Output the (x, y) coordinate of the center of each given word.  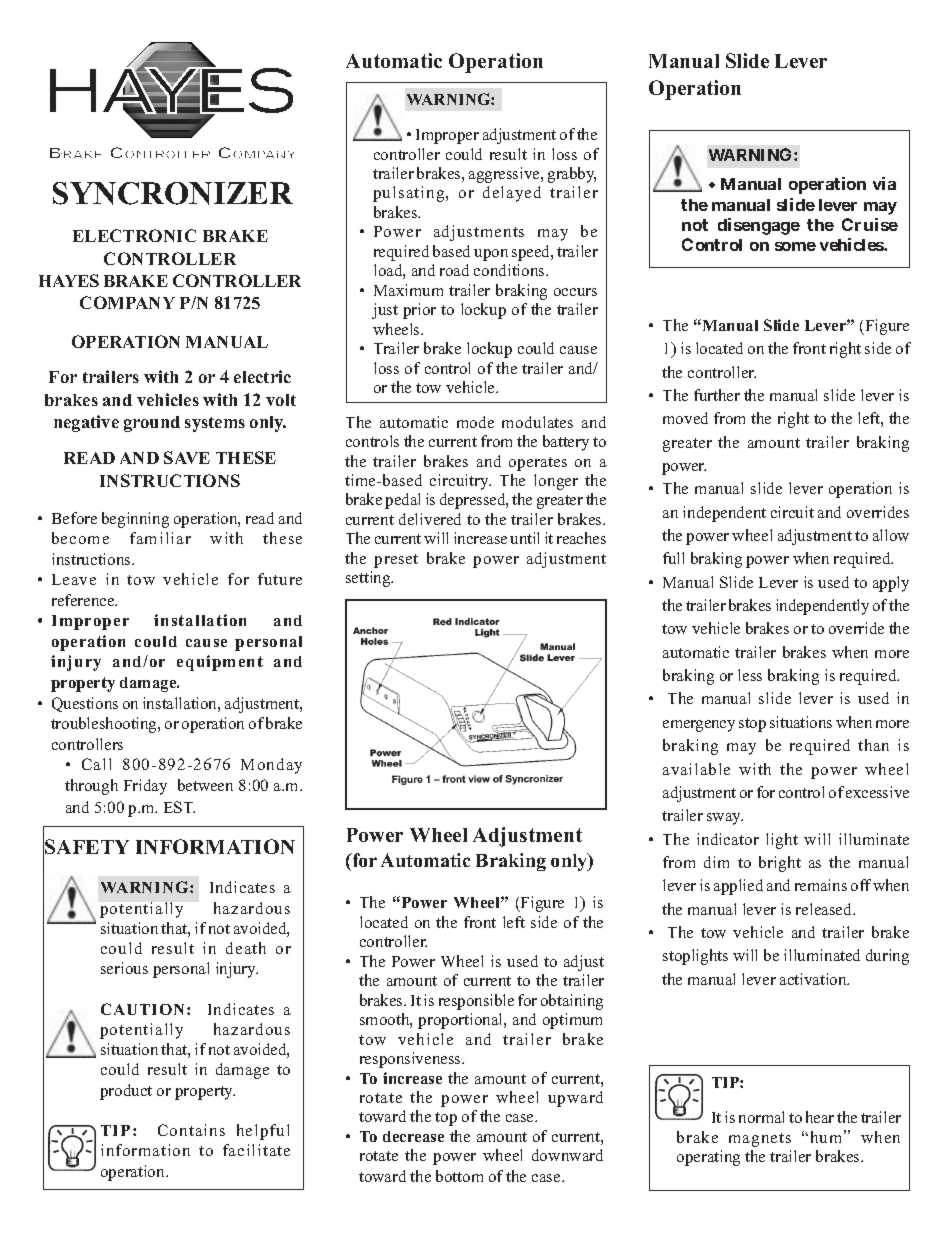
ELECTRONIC (134, 235)
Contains (191, 1130)
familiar (160, 538)
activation (814, 979)
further (717, 395)
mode (475, 422)
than (873, 745)
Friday (145, 787)
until (524, 538)
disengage (759, 226)
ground (152, 424)
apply (891, 584)
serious (124, 968)
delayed (512, 194)
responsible (476, 1002)
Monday (271, 766)
